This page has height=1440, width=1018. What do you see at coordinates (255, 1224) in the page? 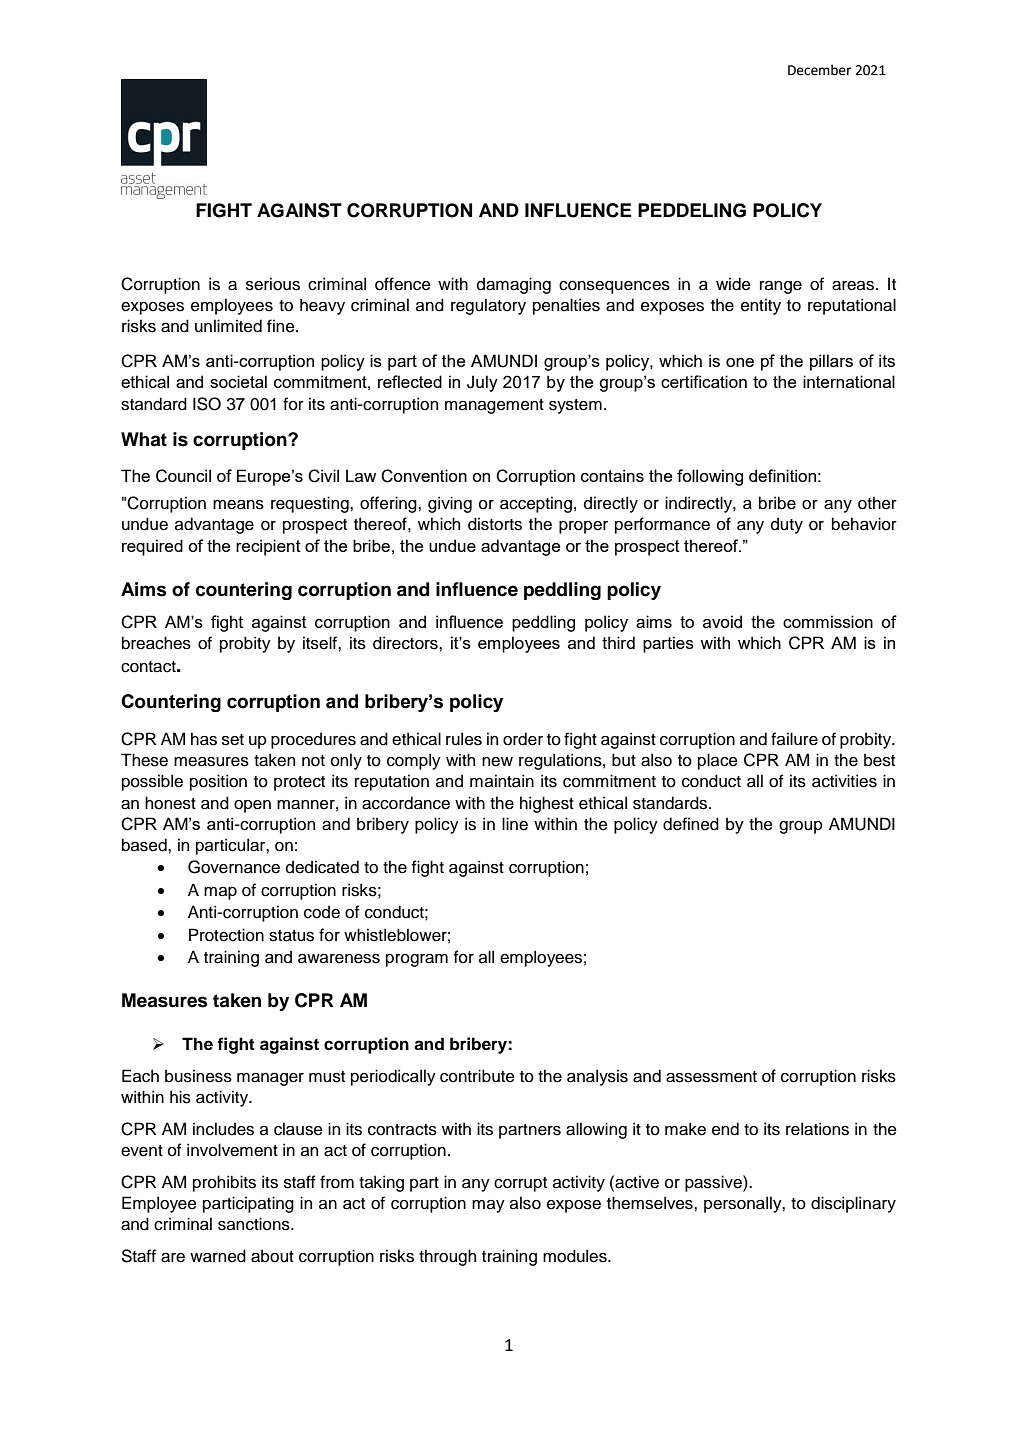
I see `sanctions` at bounding box center [255, 1224].
